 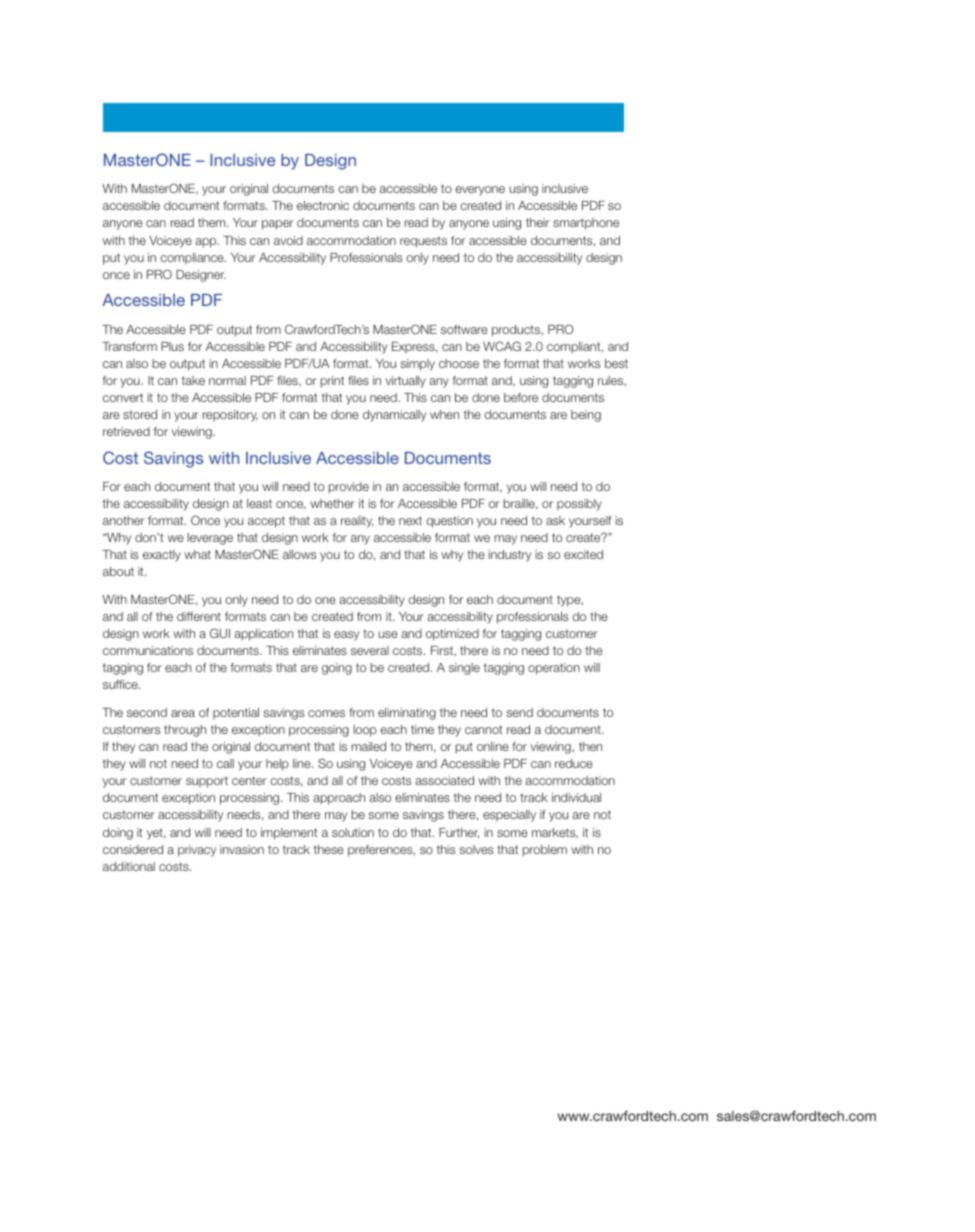 I want to click on operation, so click(x=554, y=669).
